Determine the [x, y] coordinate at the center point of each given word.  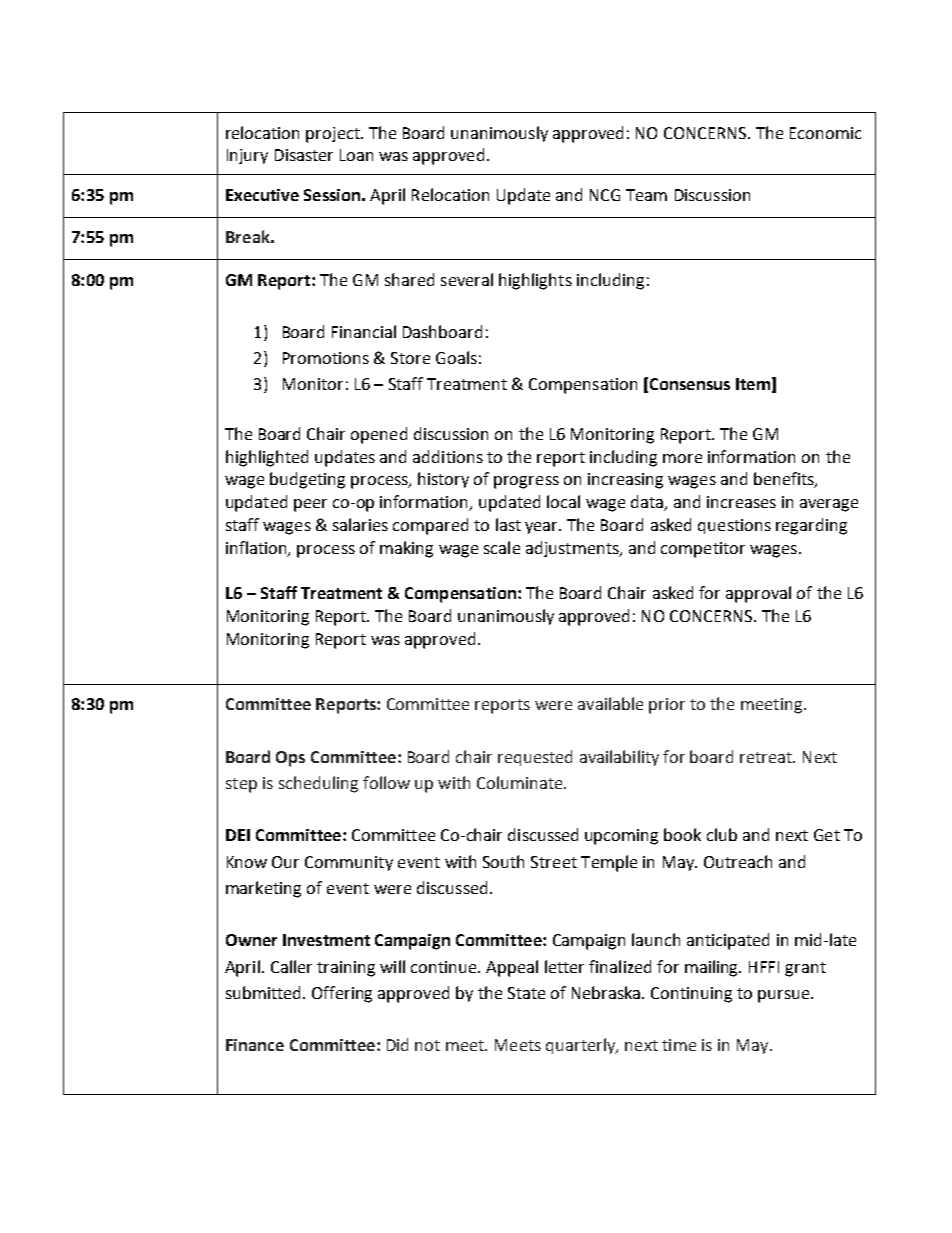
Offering [342, 994]
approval [758, 594]
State [526, 993]
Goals [456, 357]
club [722, 834]
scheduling [318, 784]
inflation [257, 548]
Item [753, 384]
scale [502, 547]
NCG [605, 195]
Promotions [326, 358]
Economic [825, 133]
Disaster [304, 155]
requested [535, 758]
